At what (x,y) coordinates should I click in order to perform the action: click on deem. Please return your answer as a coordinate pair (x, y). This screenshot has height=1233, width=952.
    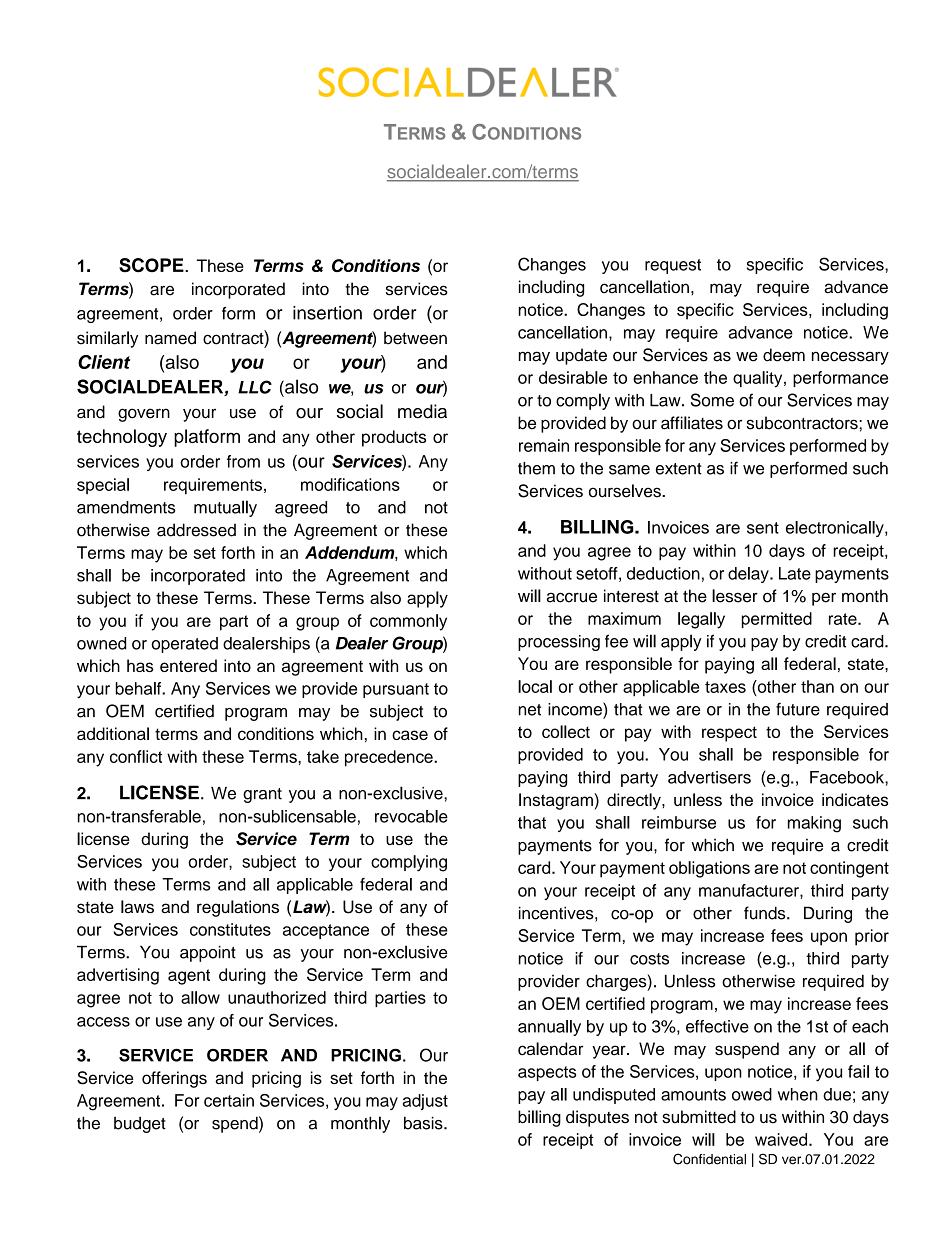
    Looking at the image, I should click on (784, 355).
